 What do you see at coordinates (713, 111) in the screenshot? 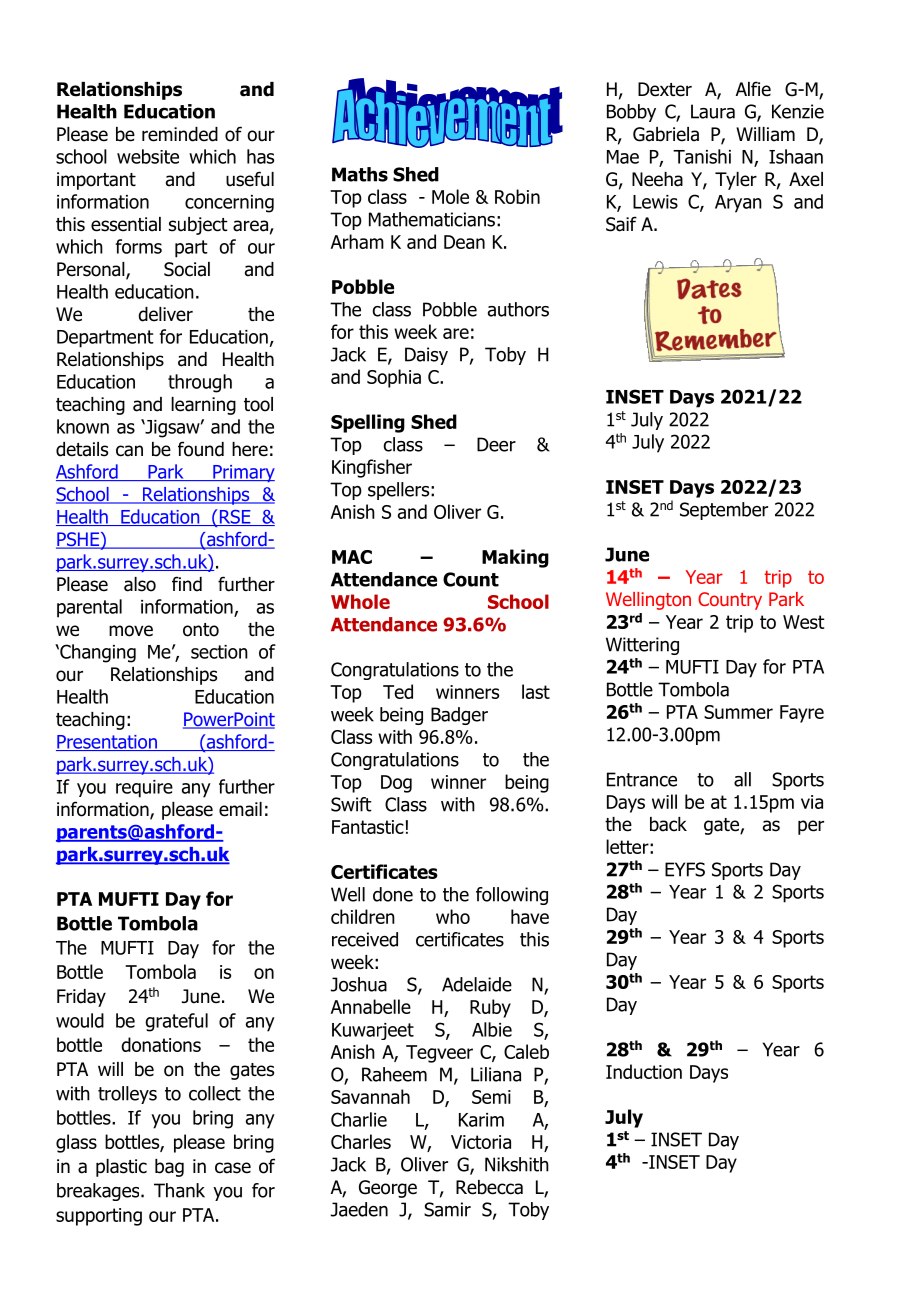
I see `Laura` at bounding box center [713, 111].
